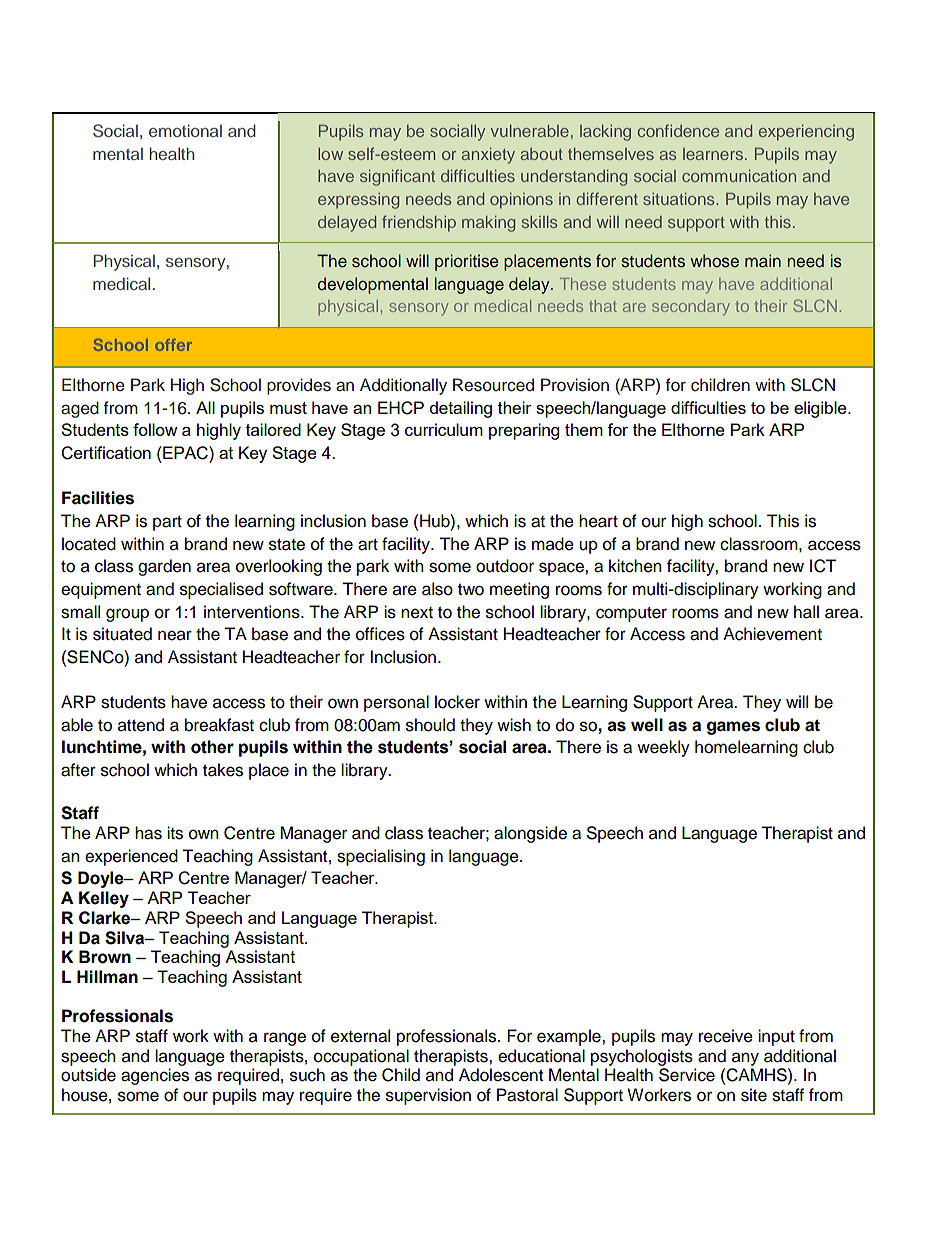 The height and width of the screenshot is (1233, 952). What do you see at coordinates (714, 154) in the screenshot?
I see `learners` at bounding box center [714, 154].
